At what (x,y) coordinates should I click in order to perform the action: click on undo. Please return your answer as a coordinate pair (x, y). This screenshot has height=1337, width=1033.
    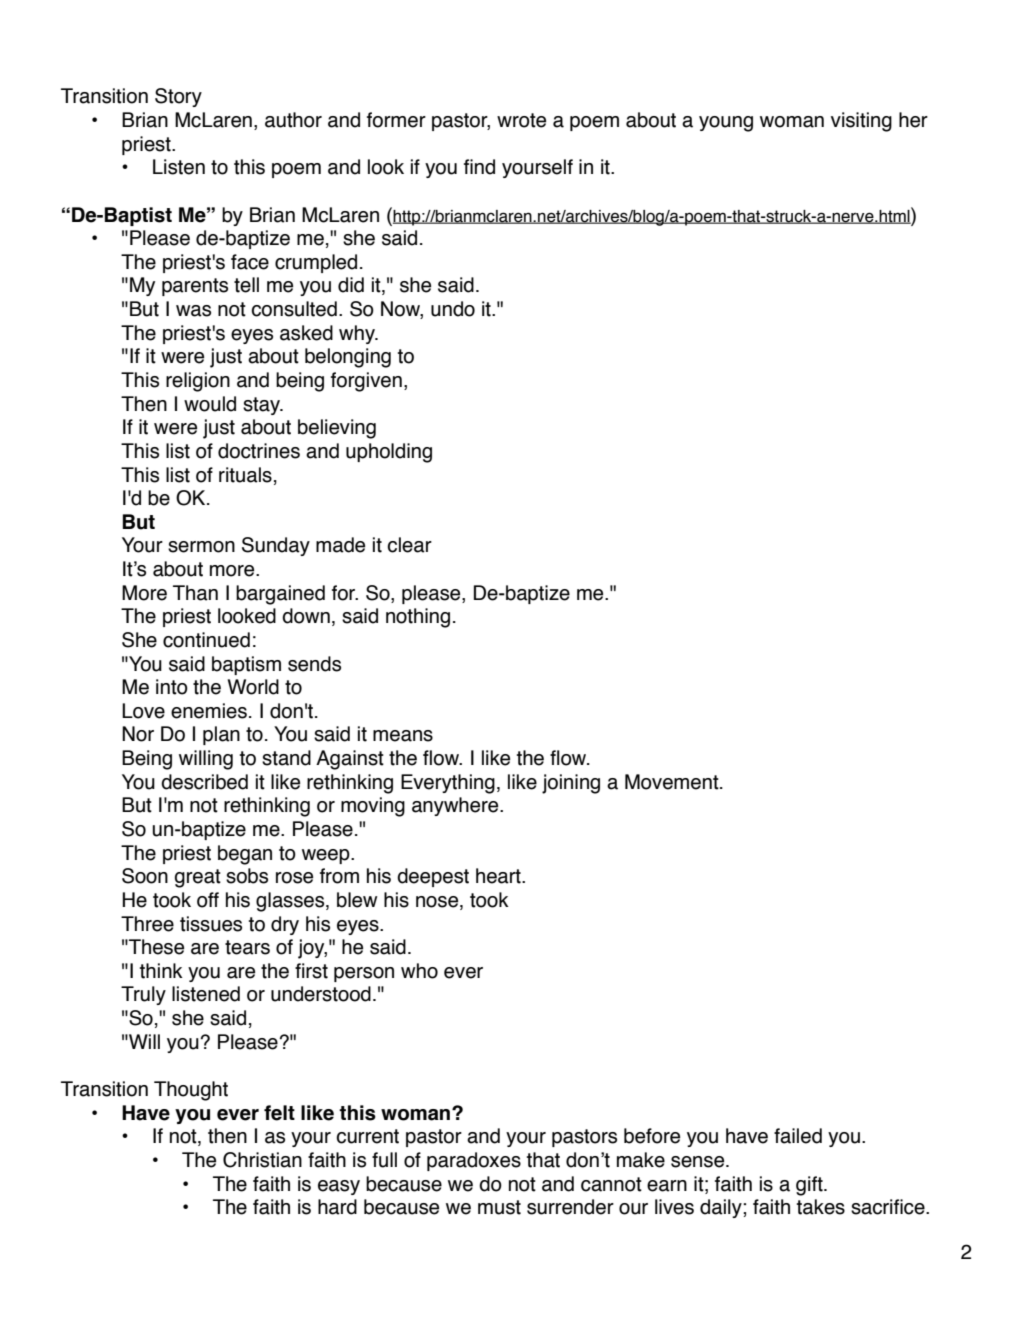
    Looking at the image, I should click on (453, 309).
